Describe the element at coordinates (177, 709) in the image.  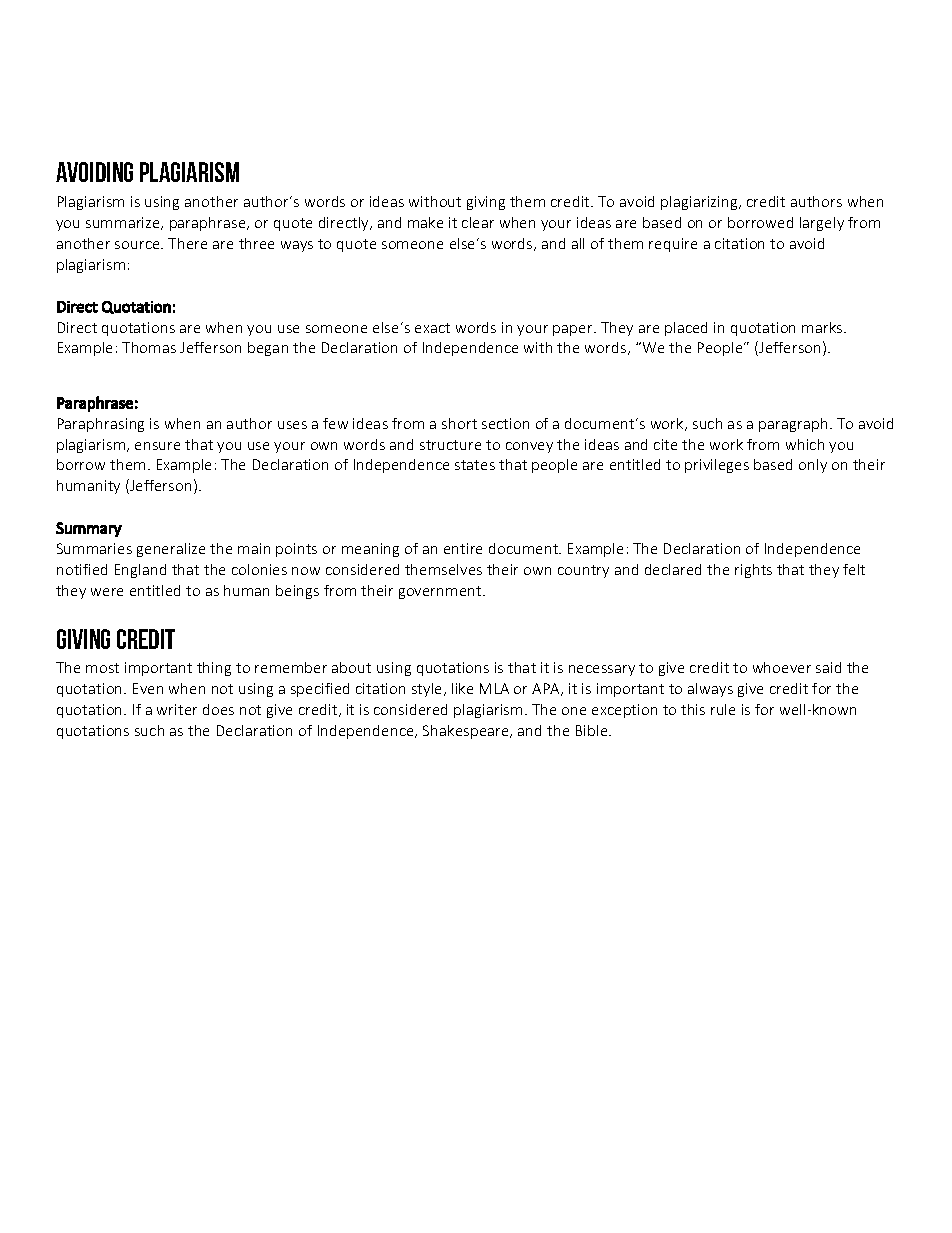
I see `writer` at that location.
